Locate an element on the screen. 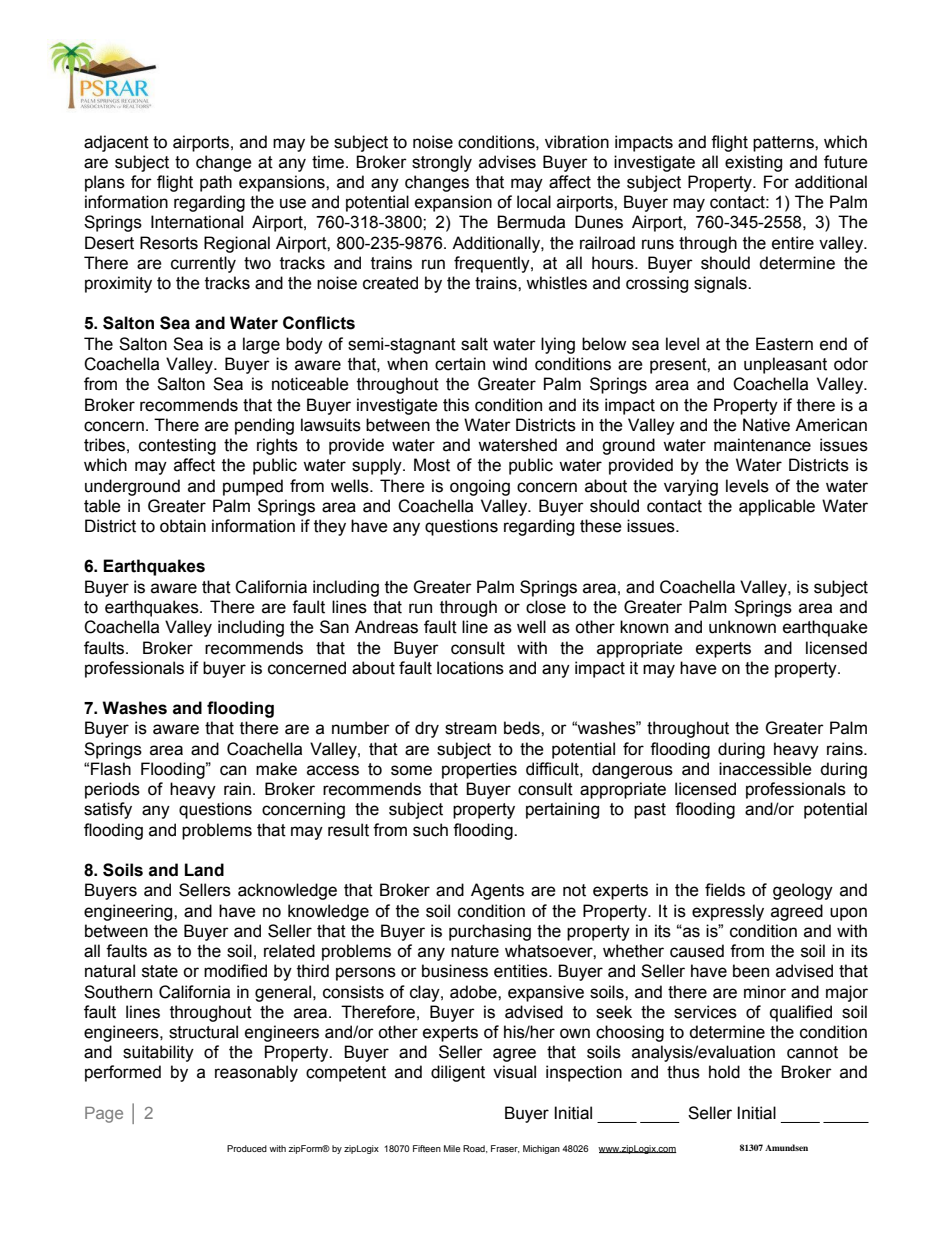  existing is located at coordinates (753, 163).
